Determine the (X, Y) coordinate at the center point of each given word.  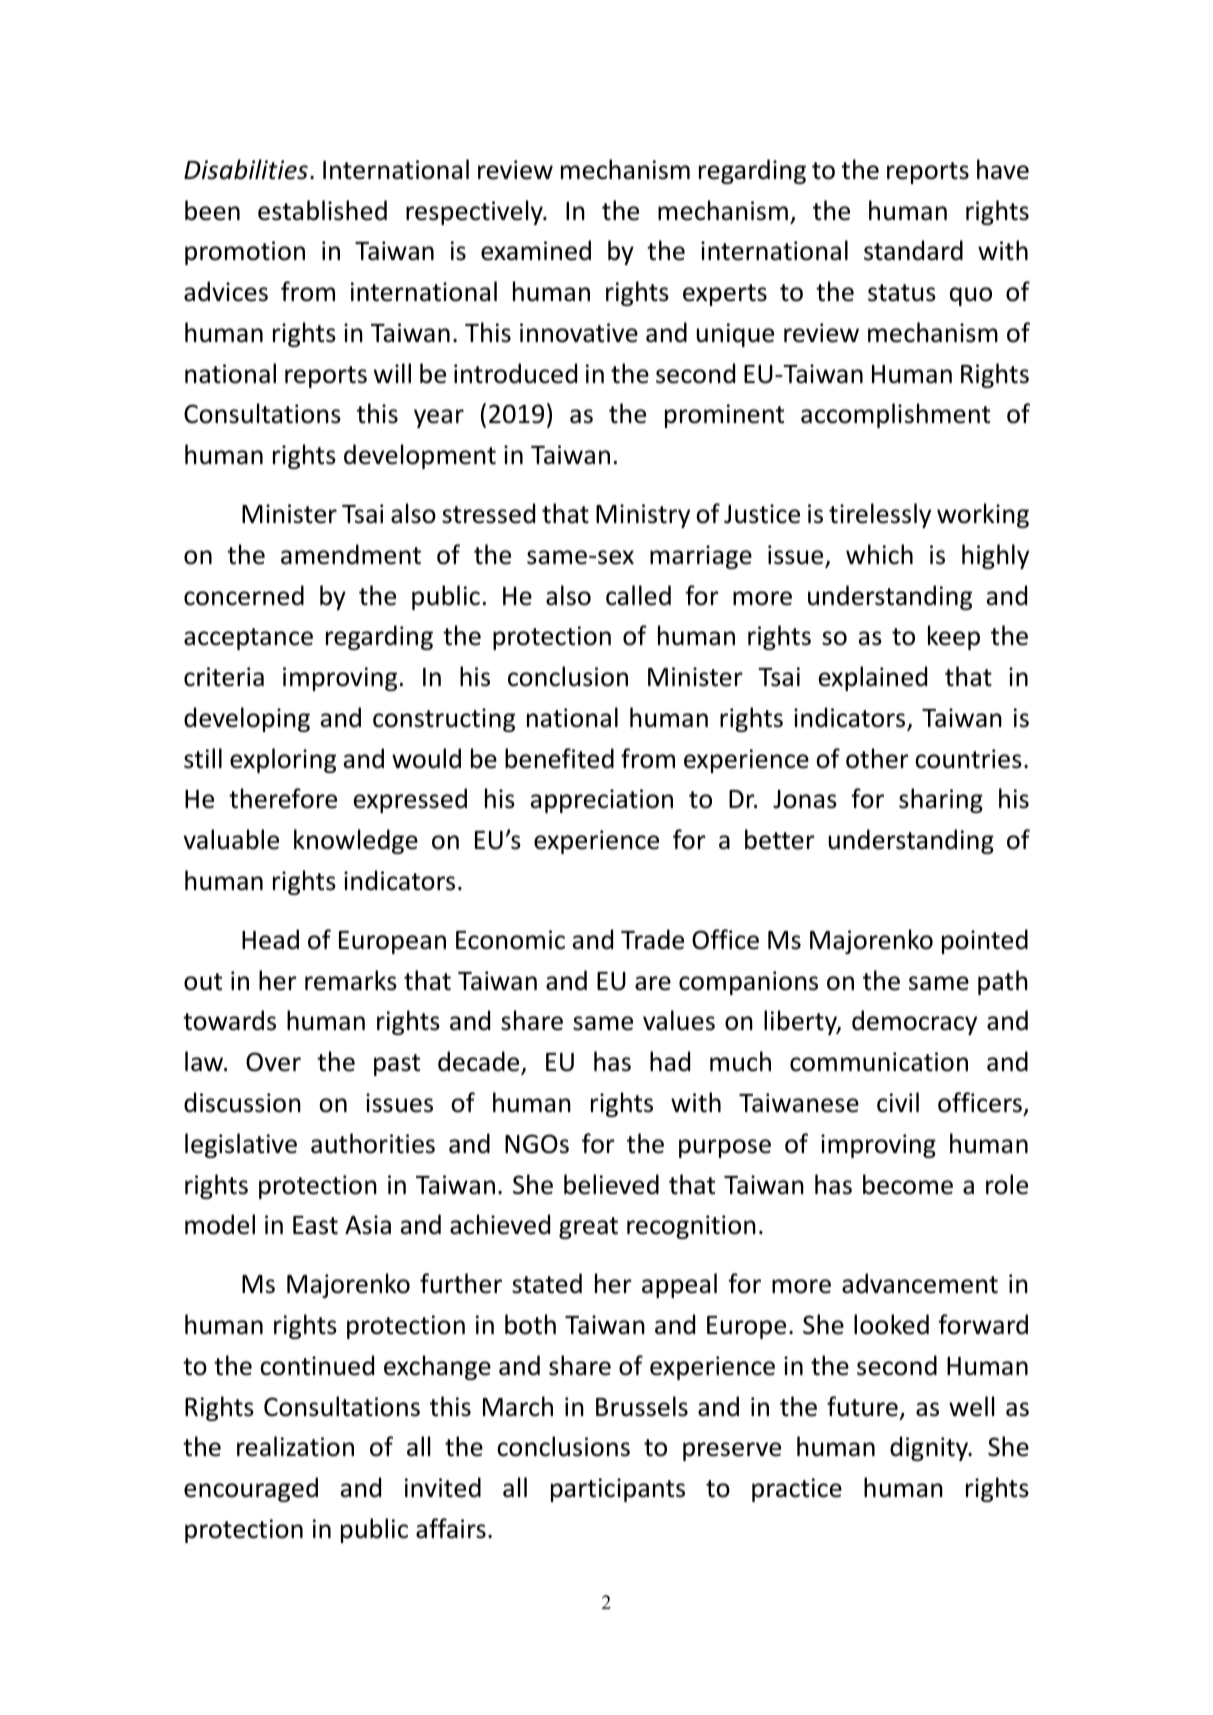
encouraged (251, 1489)
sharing (941, 800)
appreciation (601, 801)
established (322, 210)
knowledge (356, 841)
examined (536, 250)
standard (913, 250)
